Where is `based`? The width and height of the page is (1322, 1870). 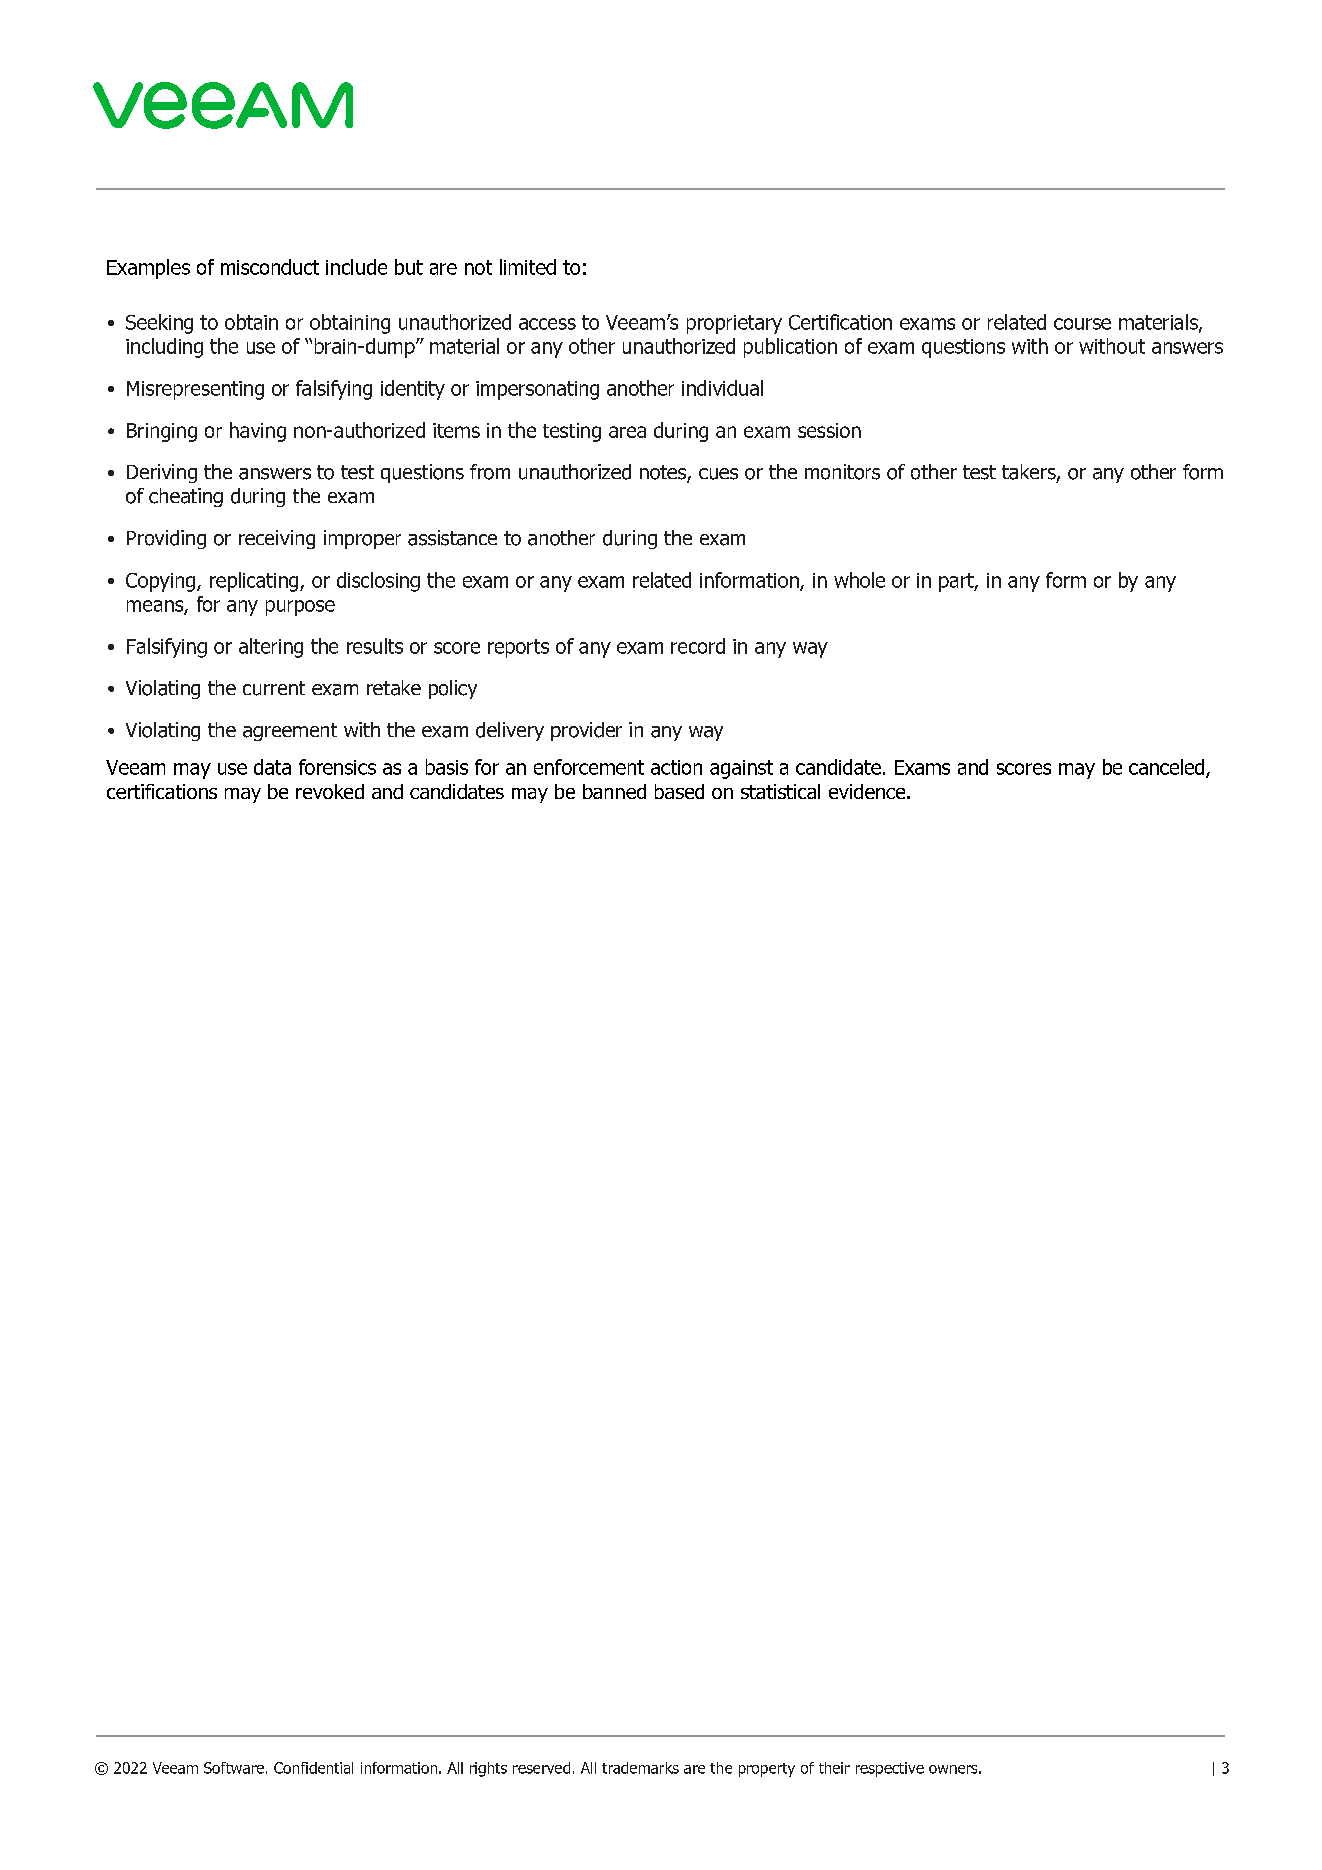 based is located at coordinates (679, 791).
